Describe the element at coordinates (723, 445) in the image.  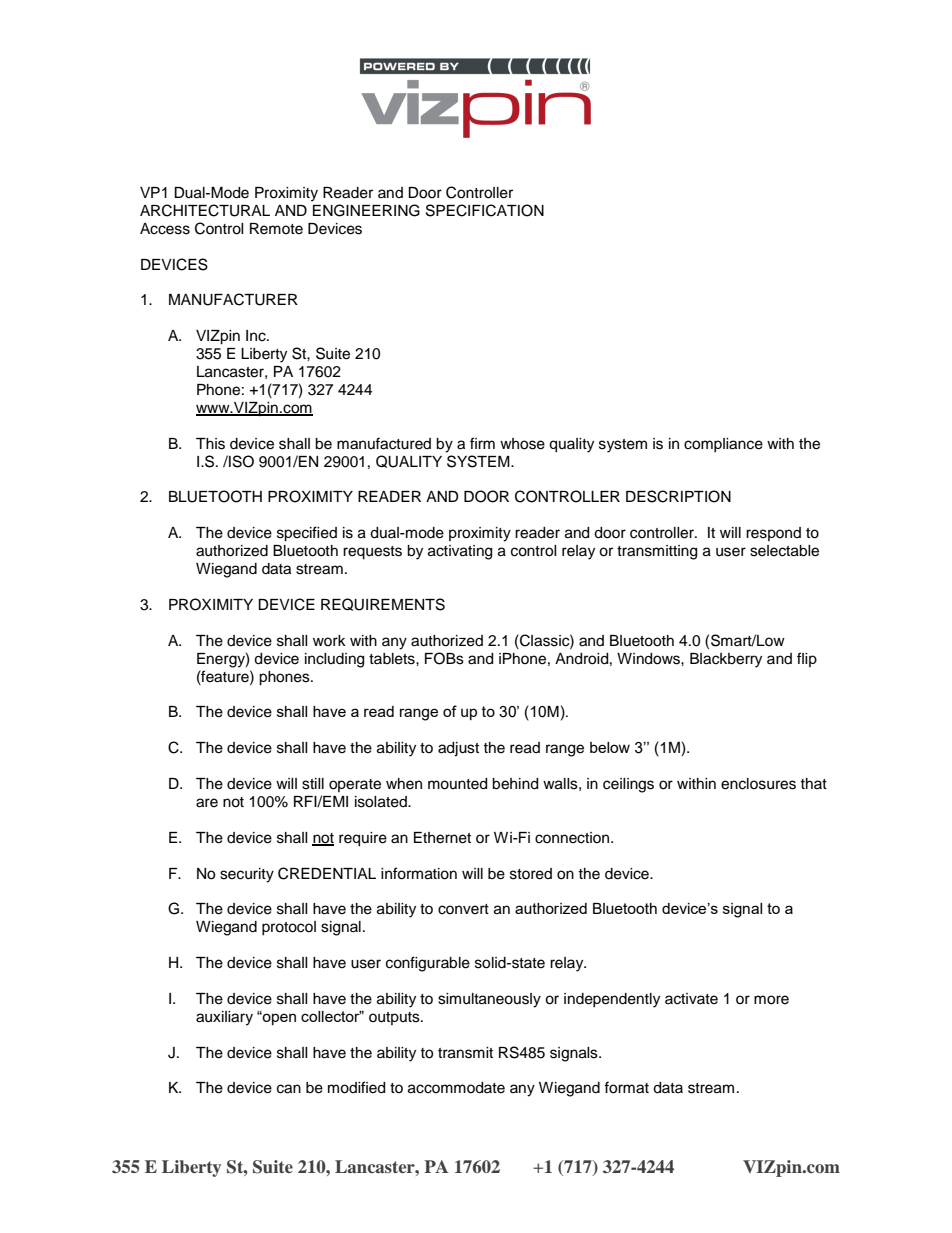
I see `compliance` at that location.
